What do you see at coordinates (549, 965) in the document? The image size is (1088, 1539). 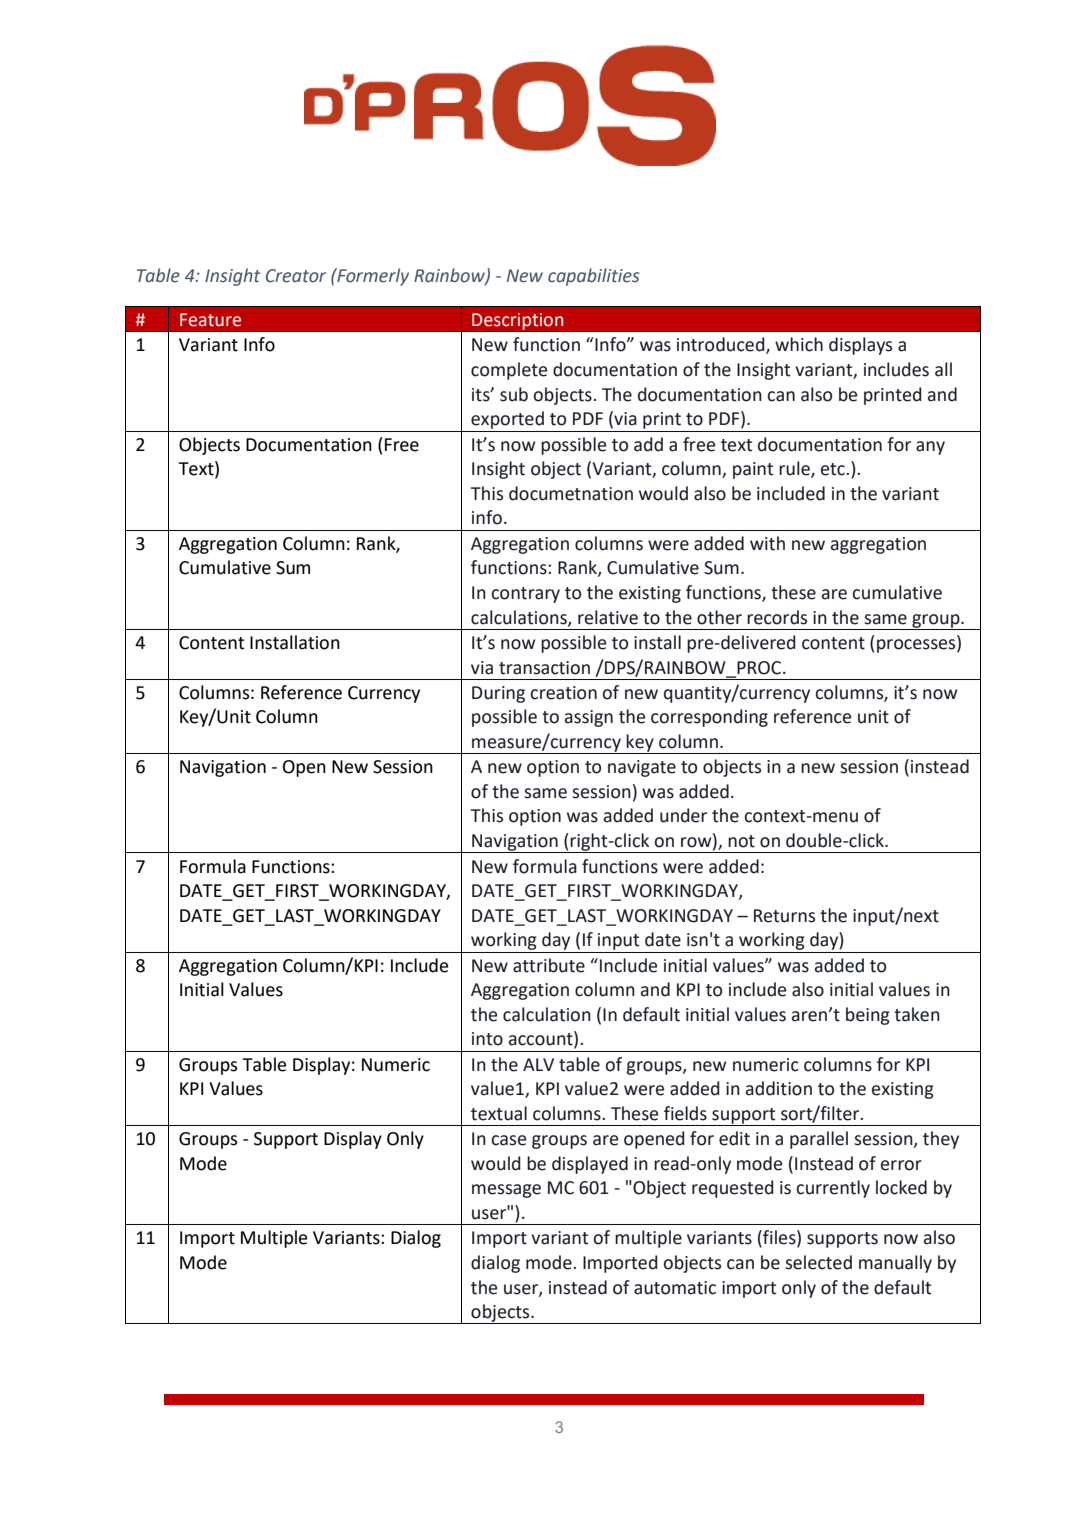 I see `attribute` at bounding box center [549, 965].
